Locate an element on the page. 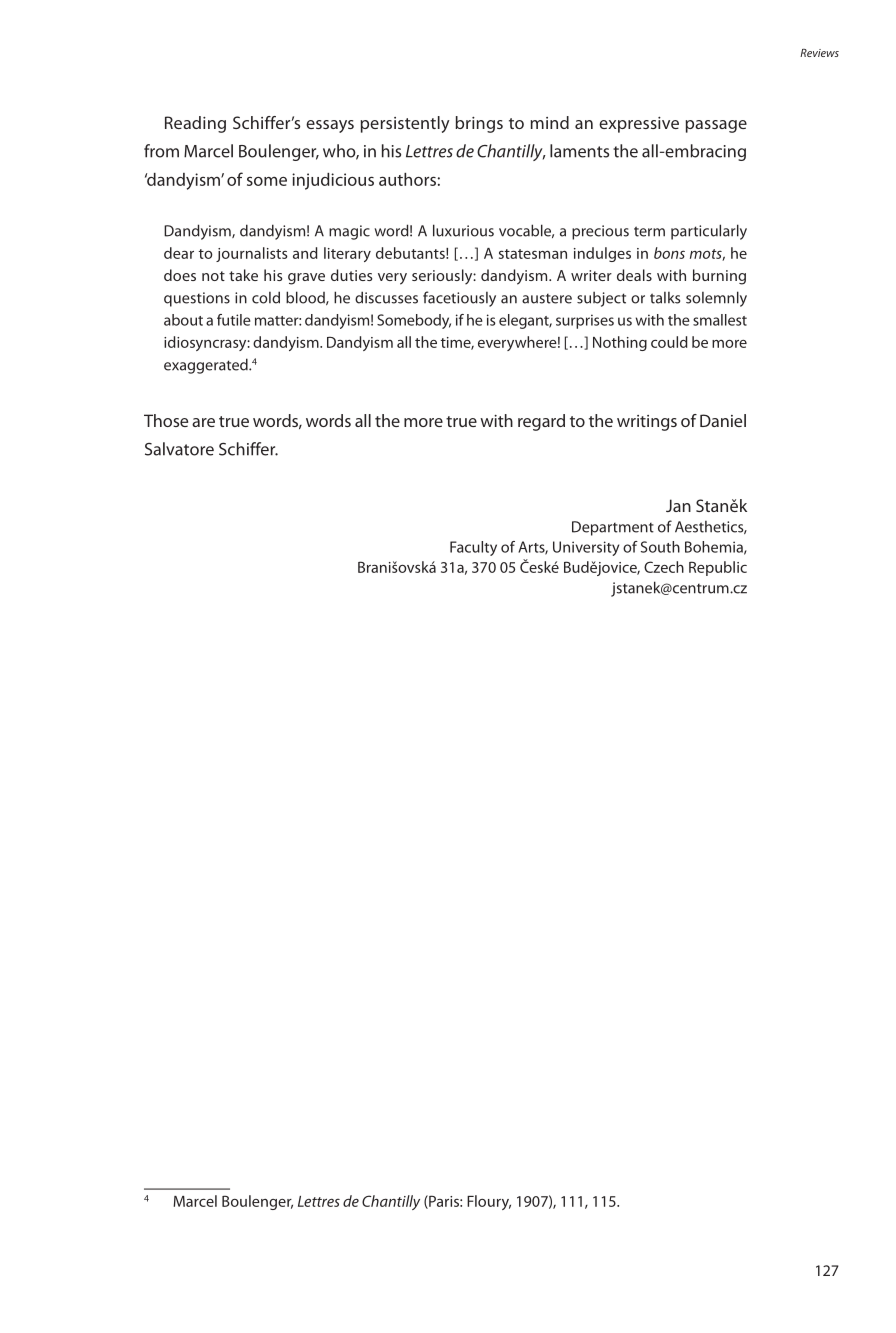 The height and width of the image is (1333, 896). Reading is located at coordinates (195, 124).
